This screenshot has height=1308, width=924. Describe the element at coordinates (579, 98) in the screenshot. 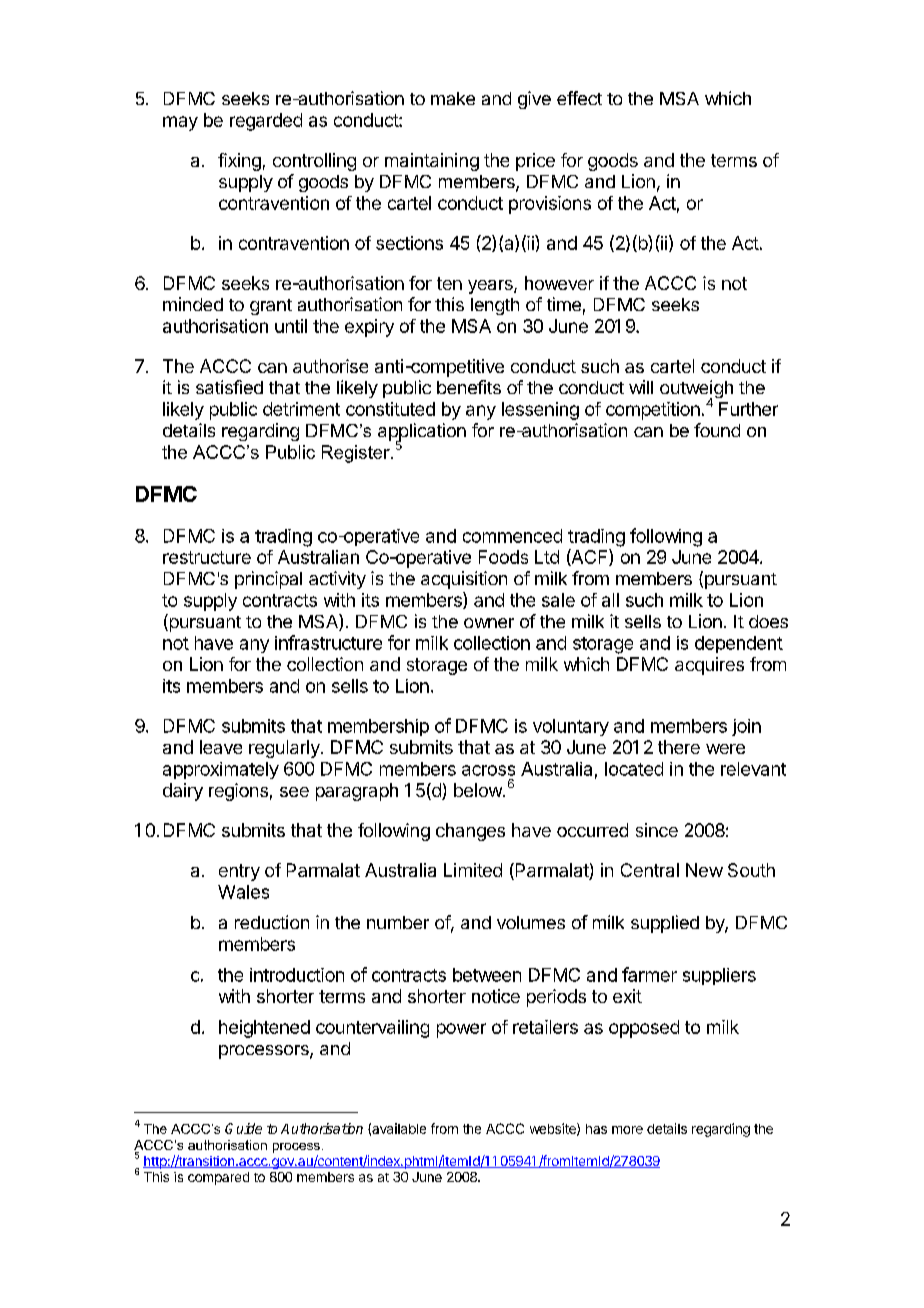

I see `effect` at that location.
